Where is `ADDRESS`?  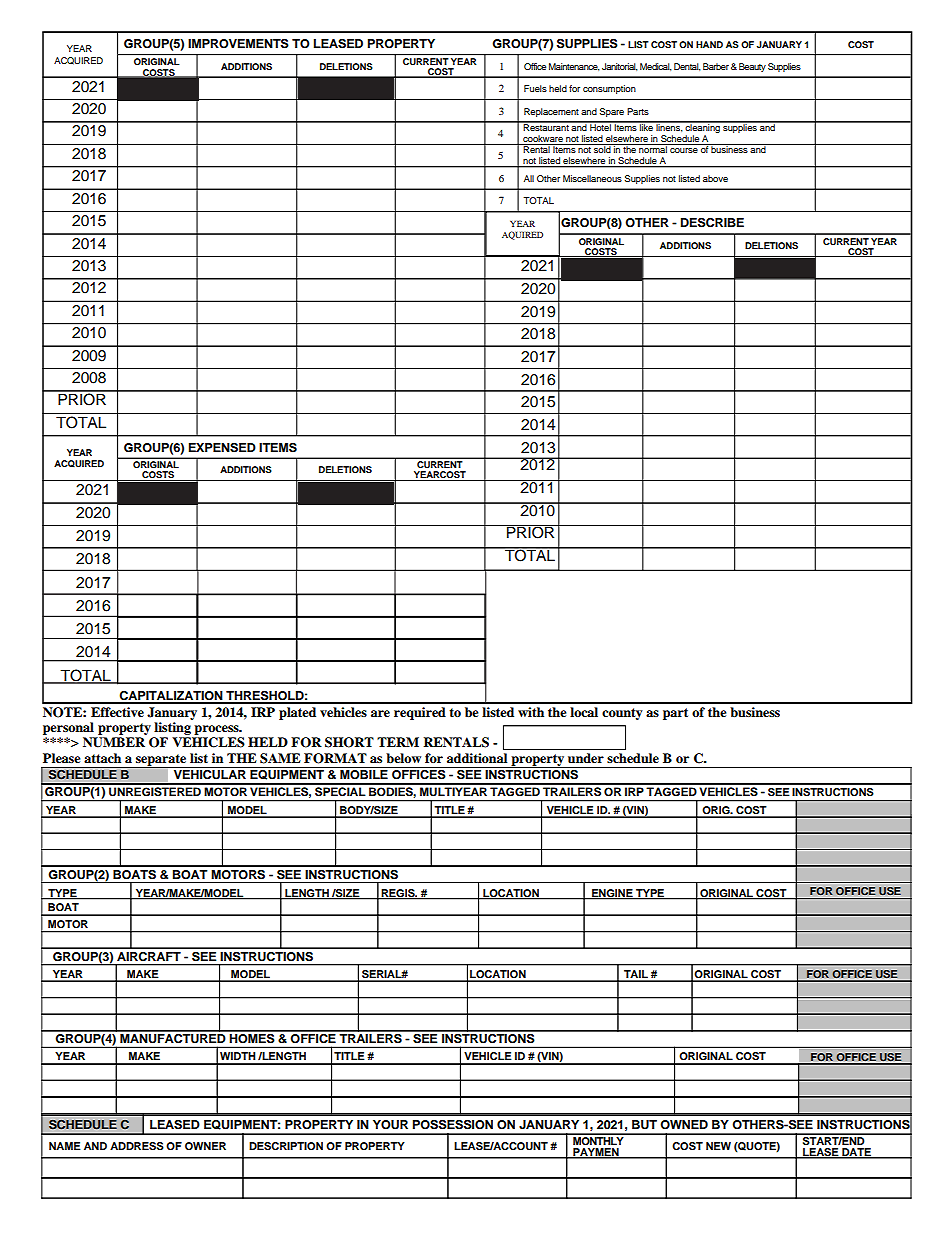 ADDRESS is located at coordinates (137, 1146).
